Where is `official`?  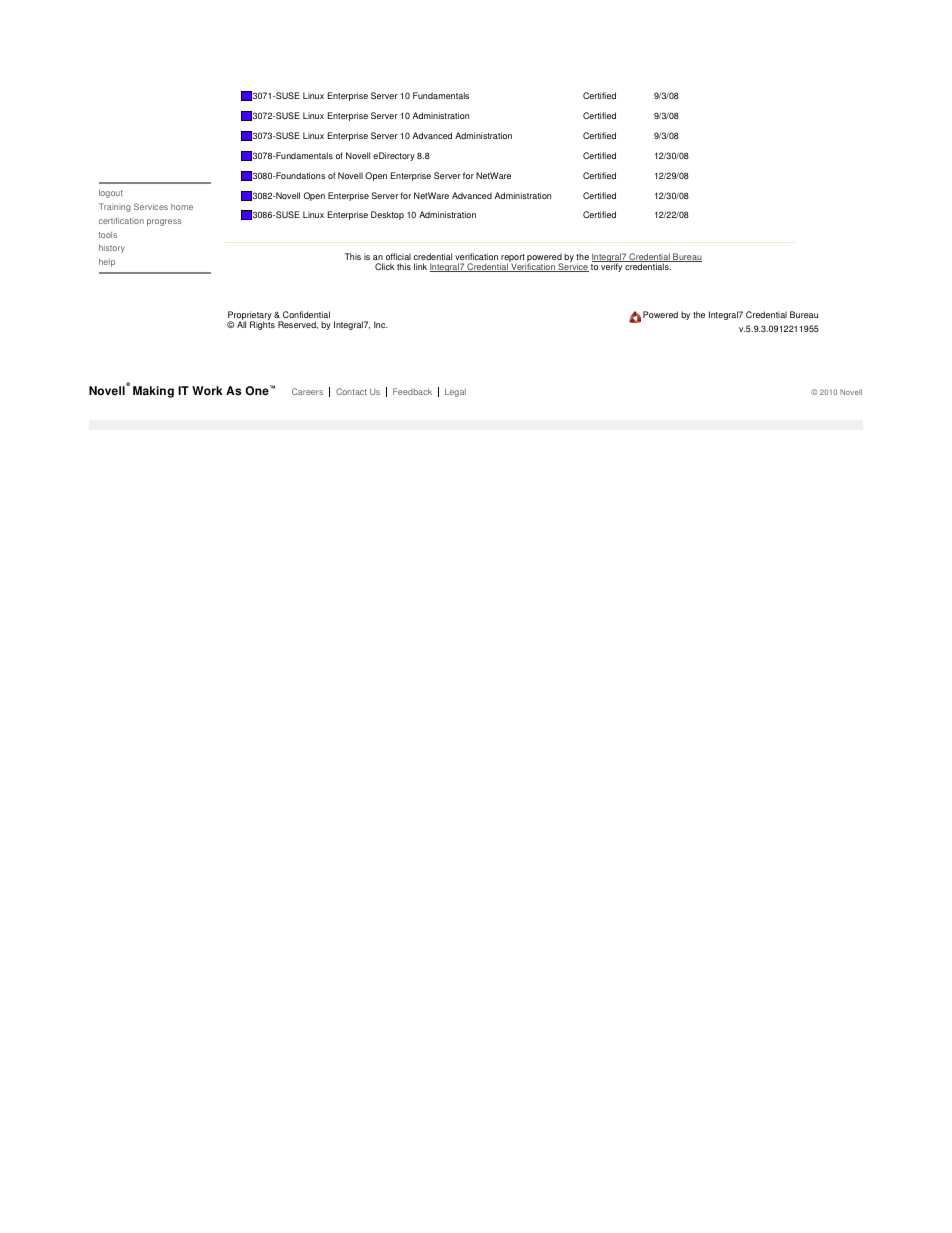 official is located at coordinates (398, 256).
